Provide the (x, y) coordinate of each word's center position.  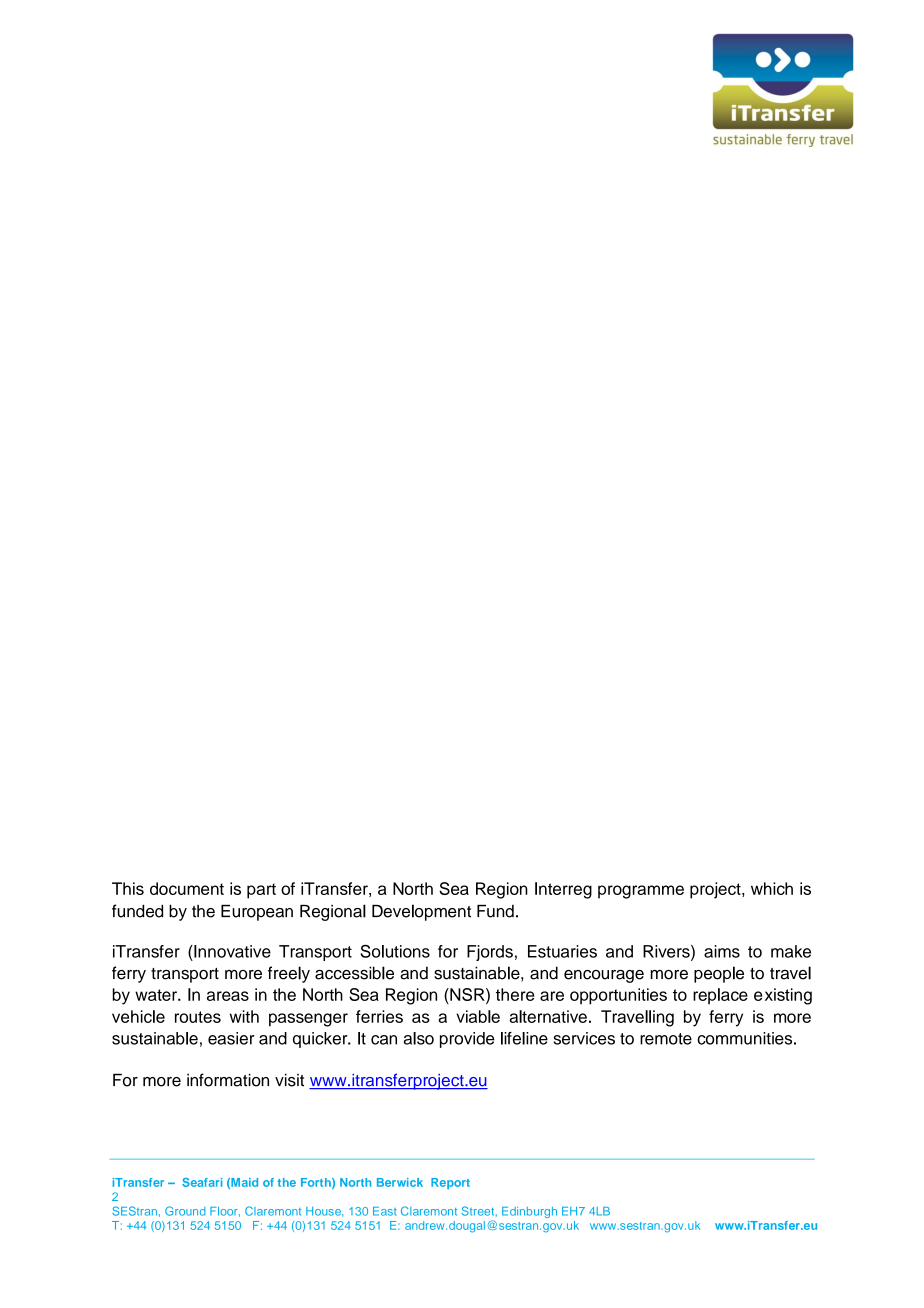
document (187, 888)
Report (450, 1183)
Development (421, 912)
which (772, 888)
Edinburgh (529, 1212)
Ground (185, 1211)
